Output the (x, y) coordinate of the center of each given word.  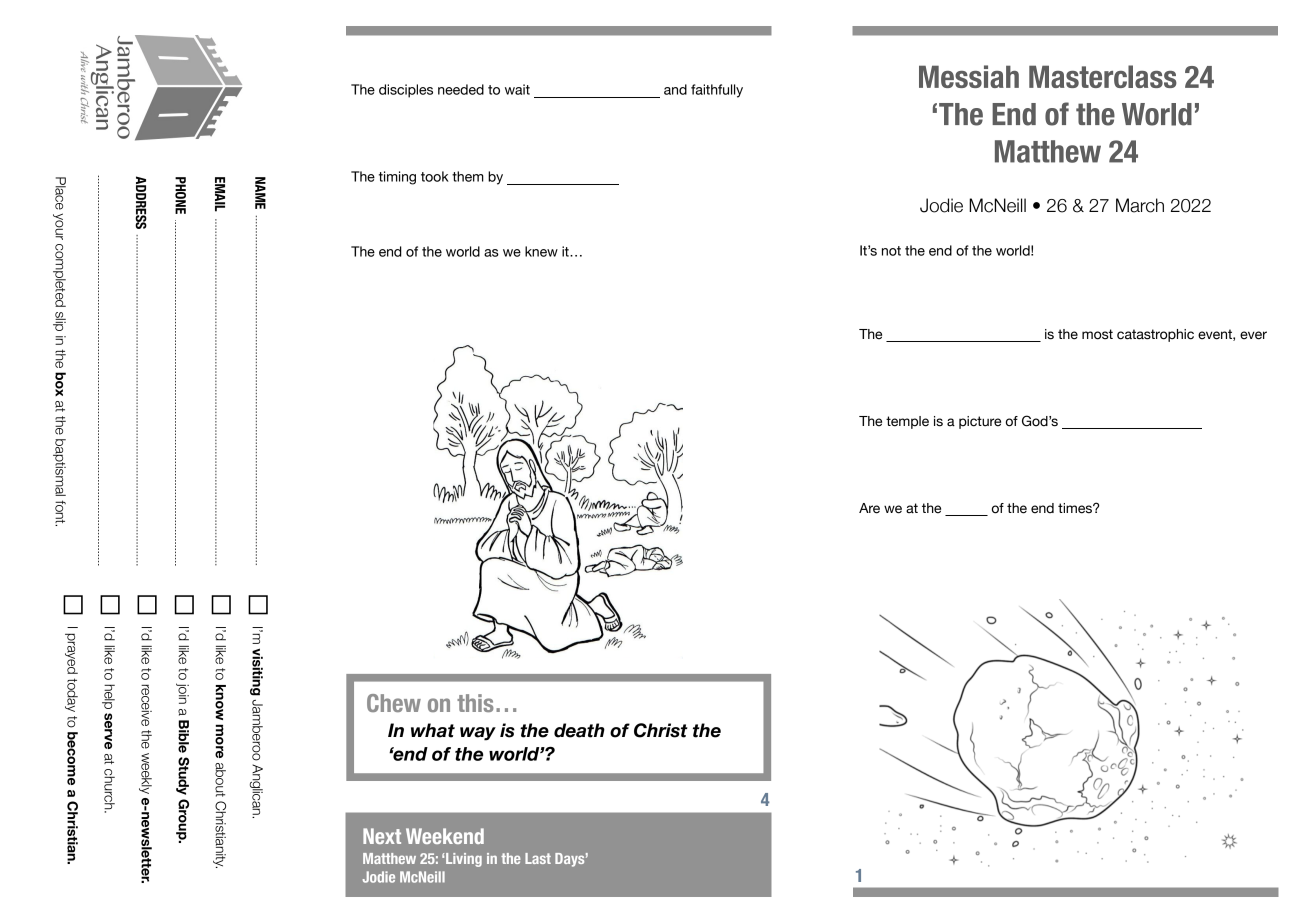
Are (869, 508)
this (475, 703)
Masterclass (1103, 76)
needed (461, 89)
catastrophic (1155, 335)
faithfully (717, 91)
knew (541, 251)
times (1076, 508)
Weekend (445, 836)
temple (907, 422)
